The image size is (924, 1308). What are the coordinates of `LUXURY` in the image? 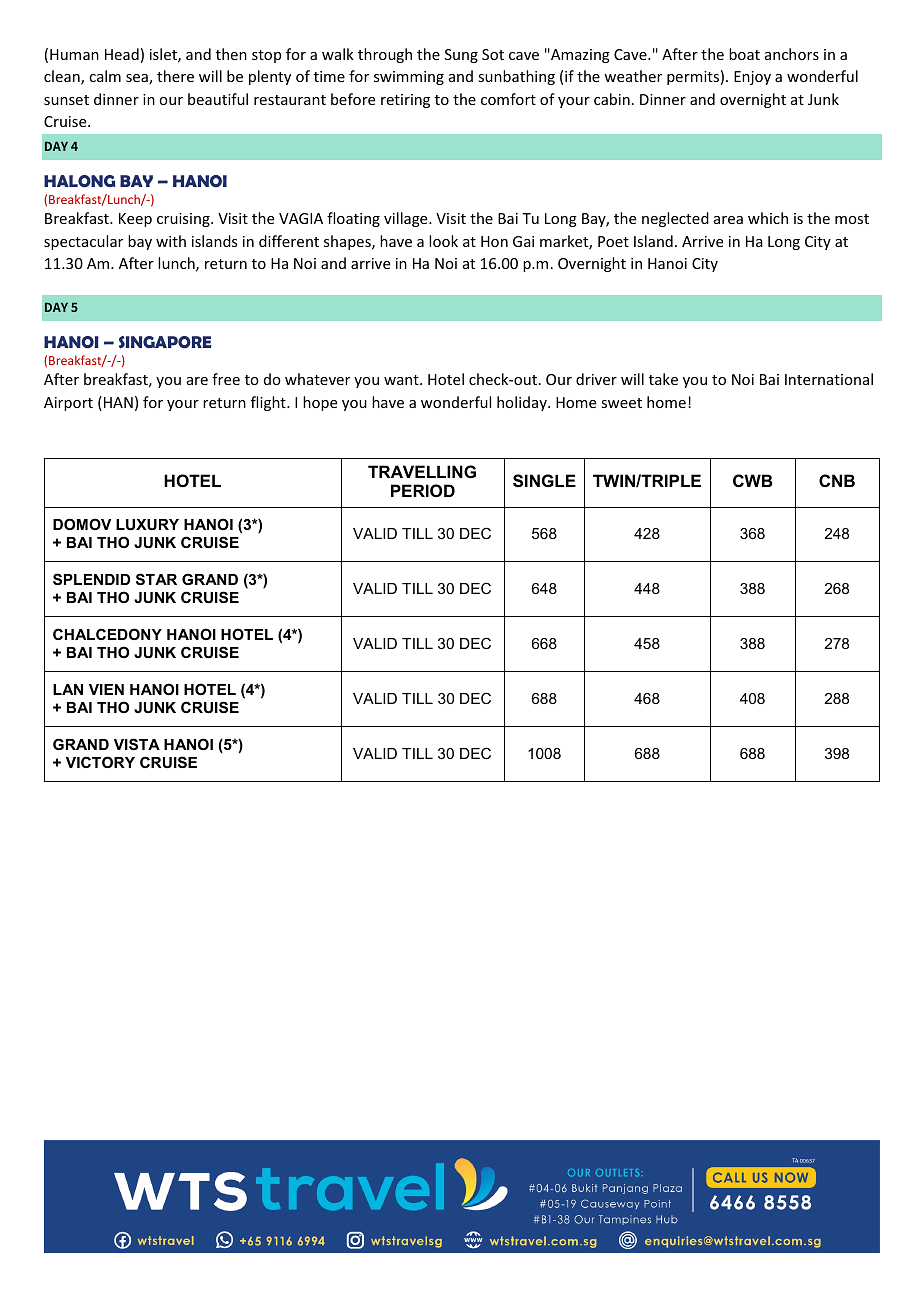 It's located at (147, 524).
